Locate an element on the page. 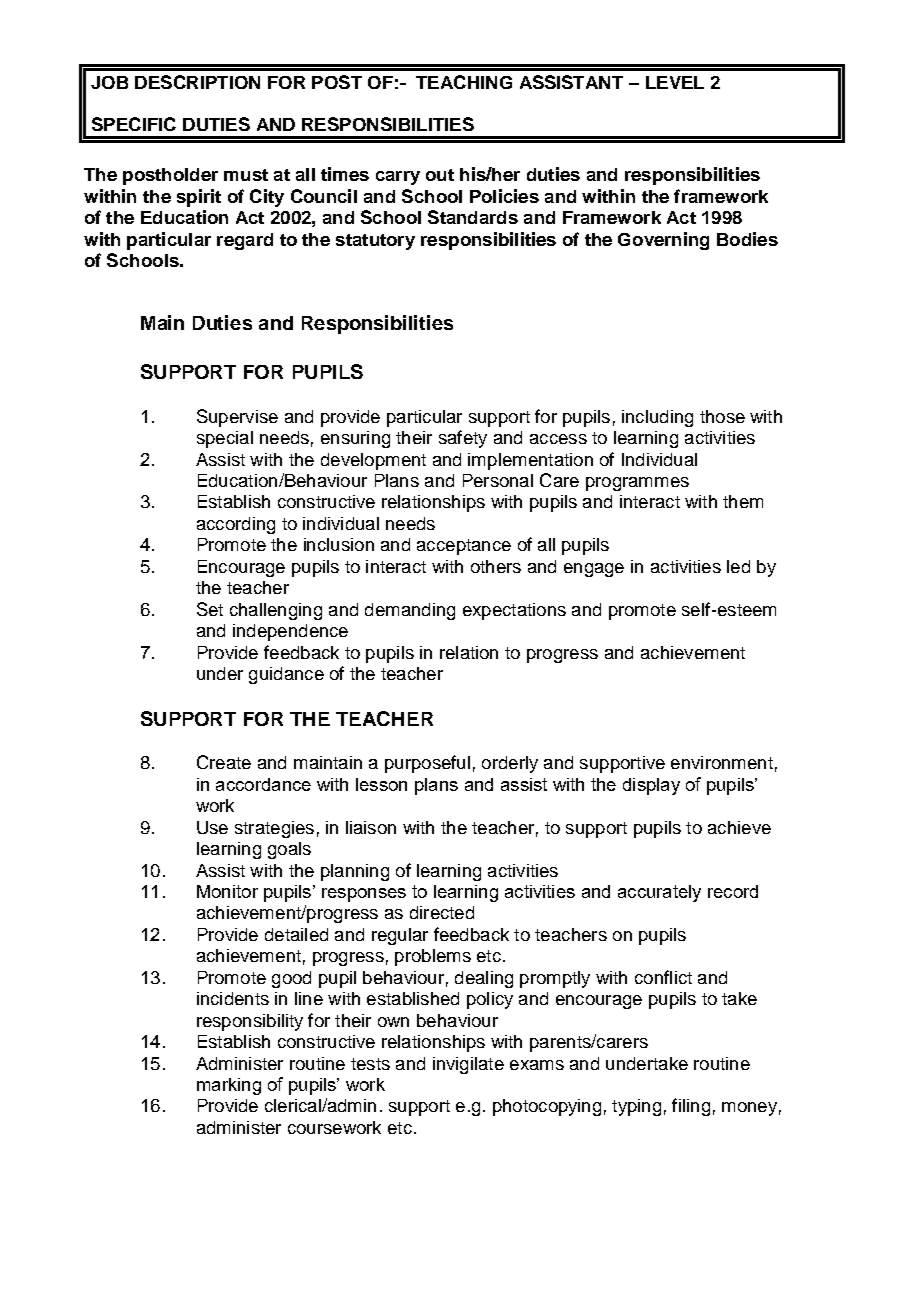 This page has width=924, height=1308. carry is located at coordinates (398, 178).
